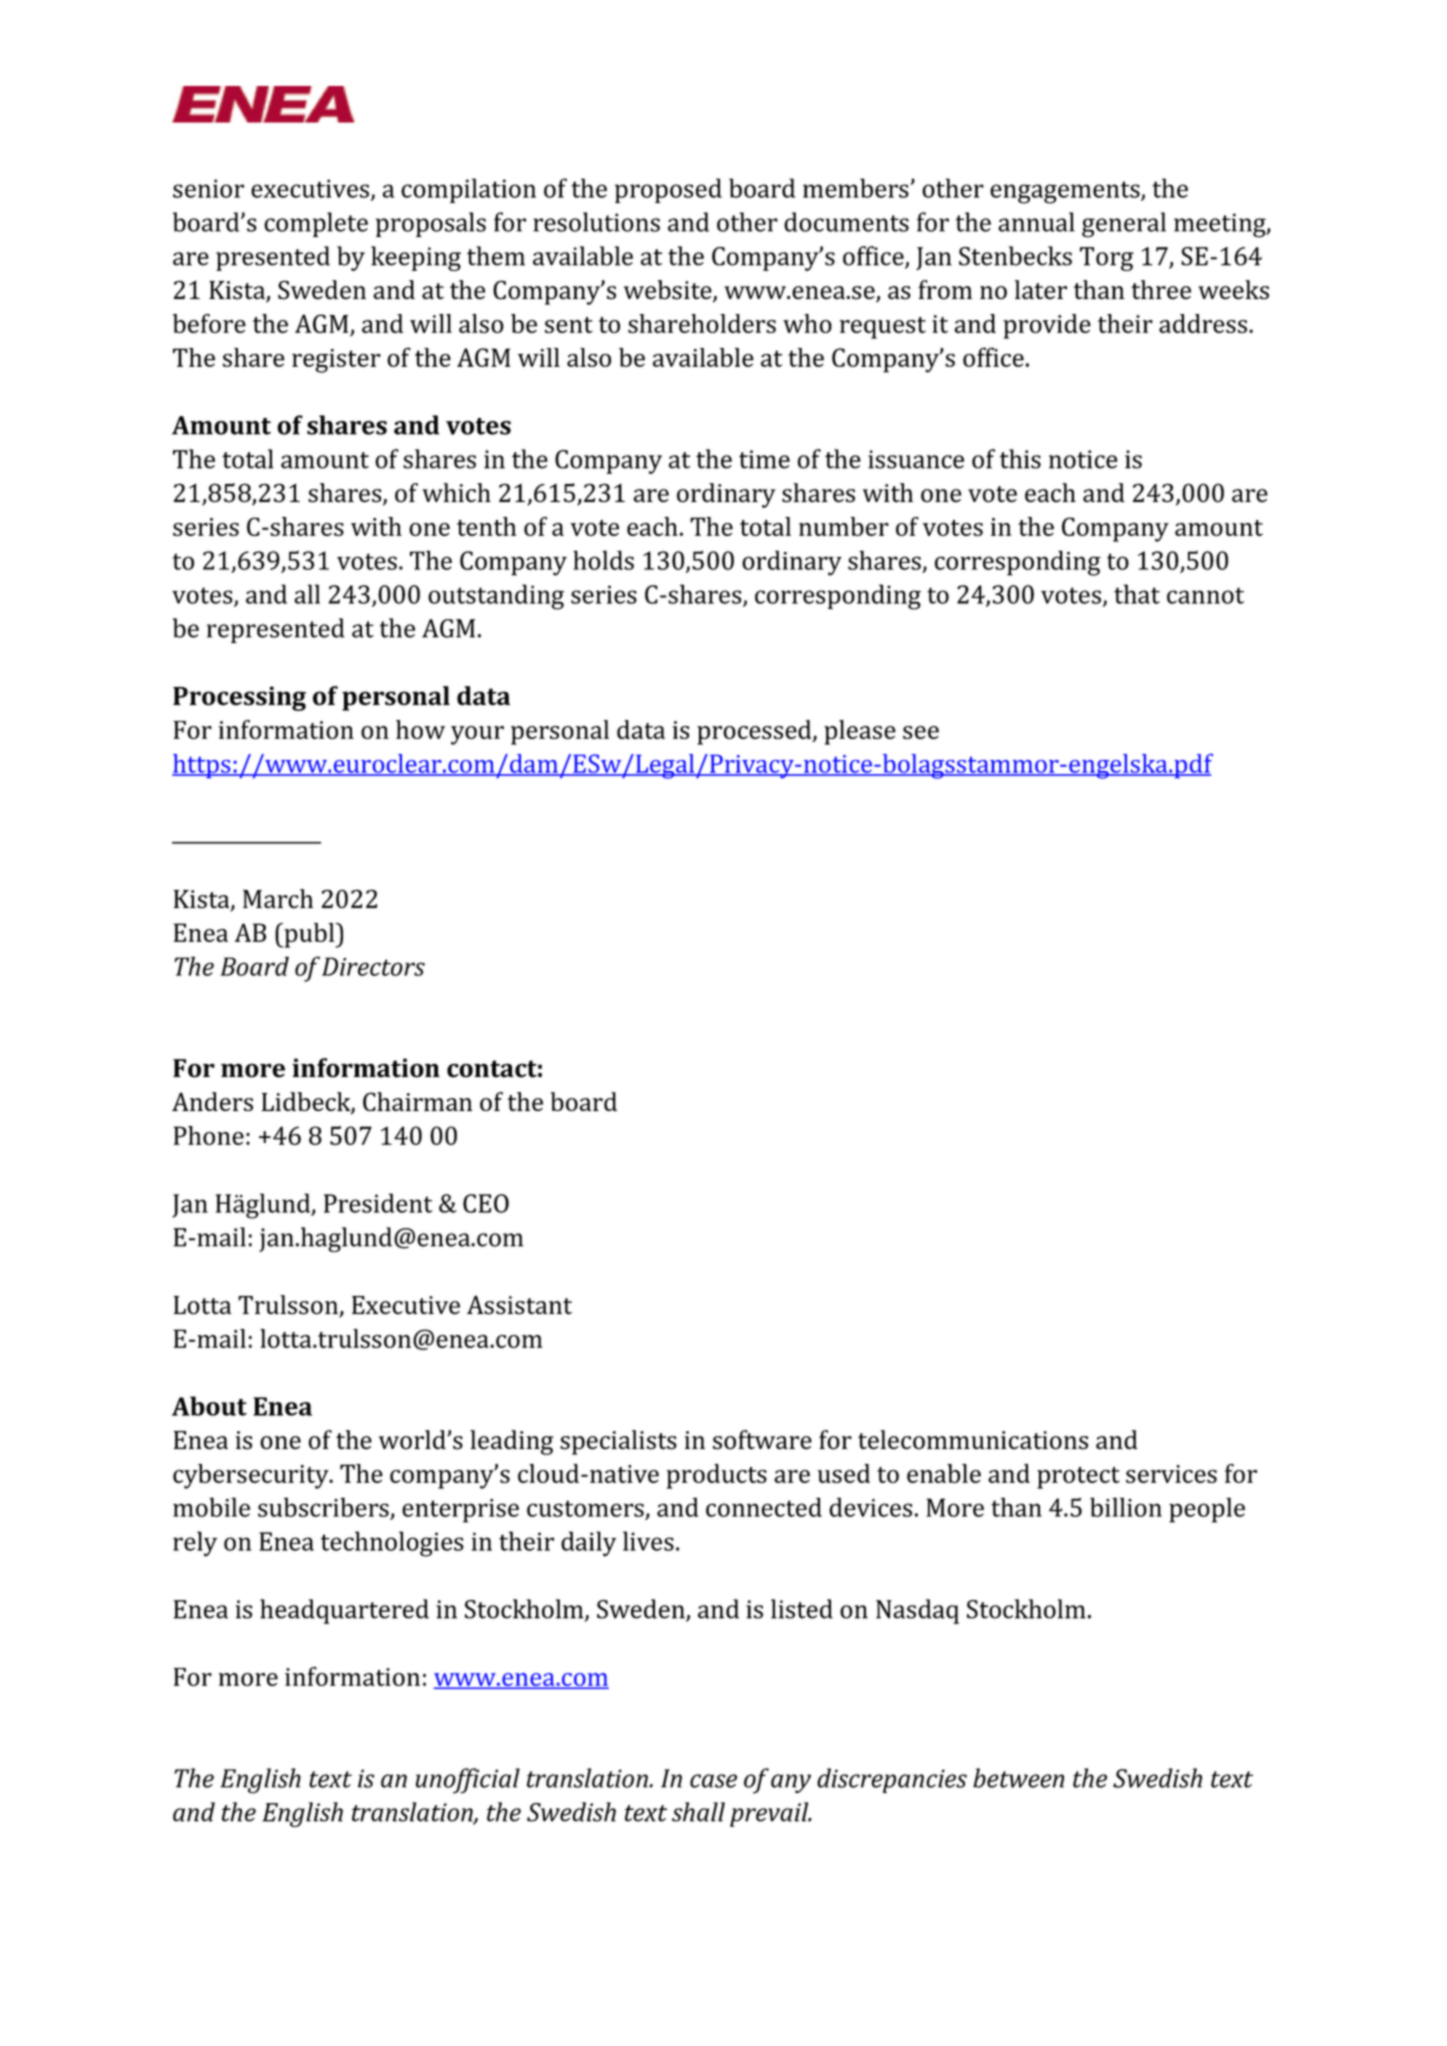 Image resolution: width=1447 pixels, height=2046 pixels. Describe the element at coordinates (316, 224) in the screenshot. I see `complete` at that location.
